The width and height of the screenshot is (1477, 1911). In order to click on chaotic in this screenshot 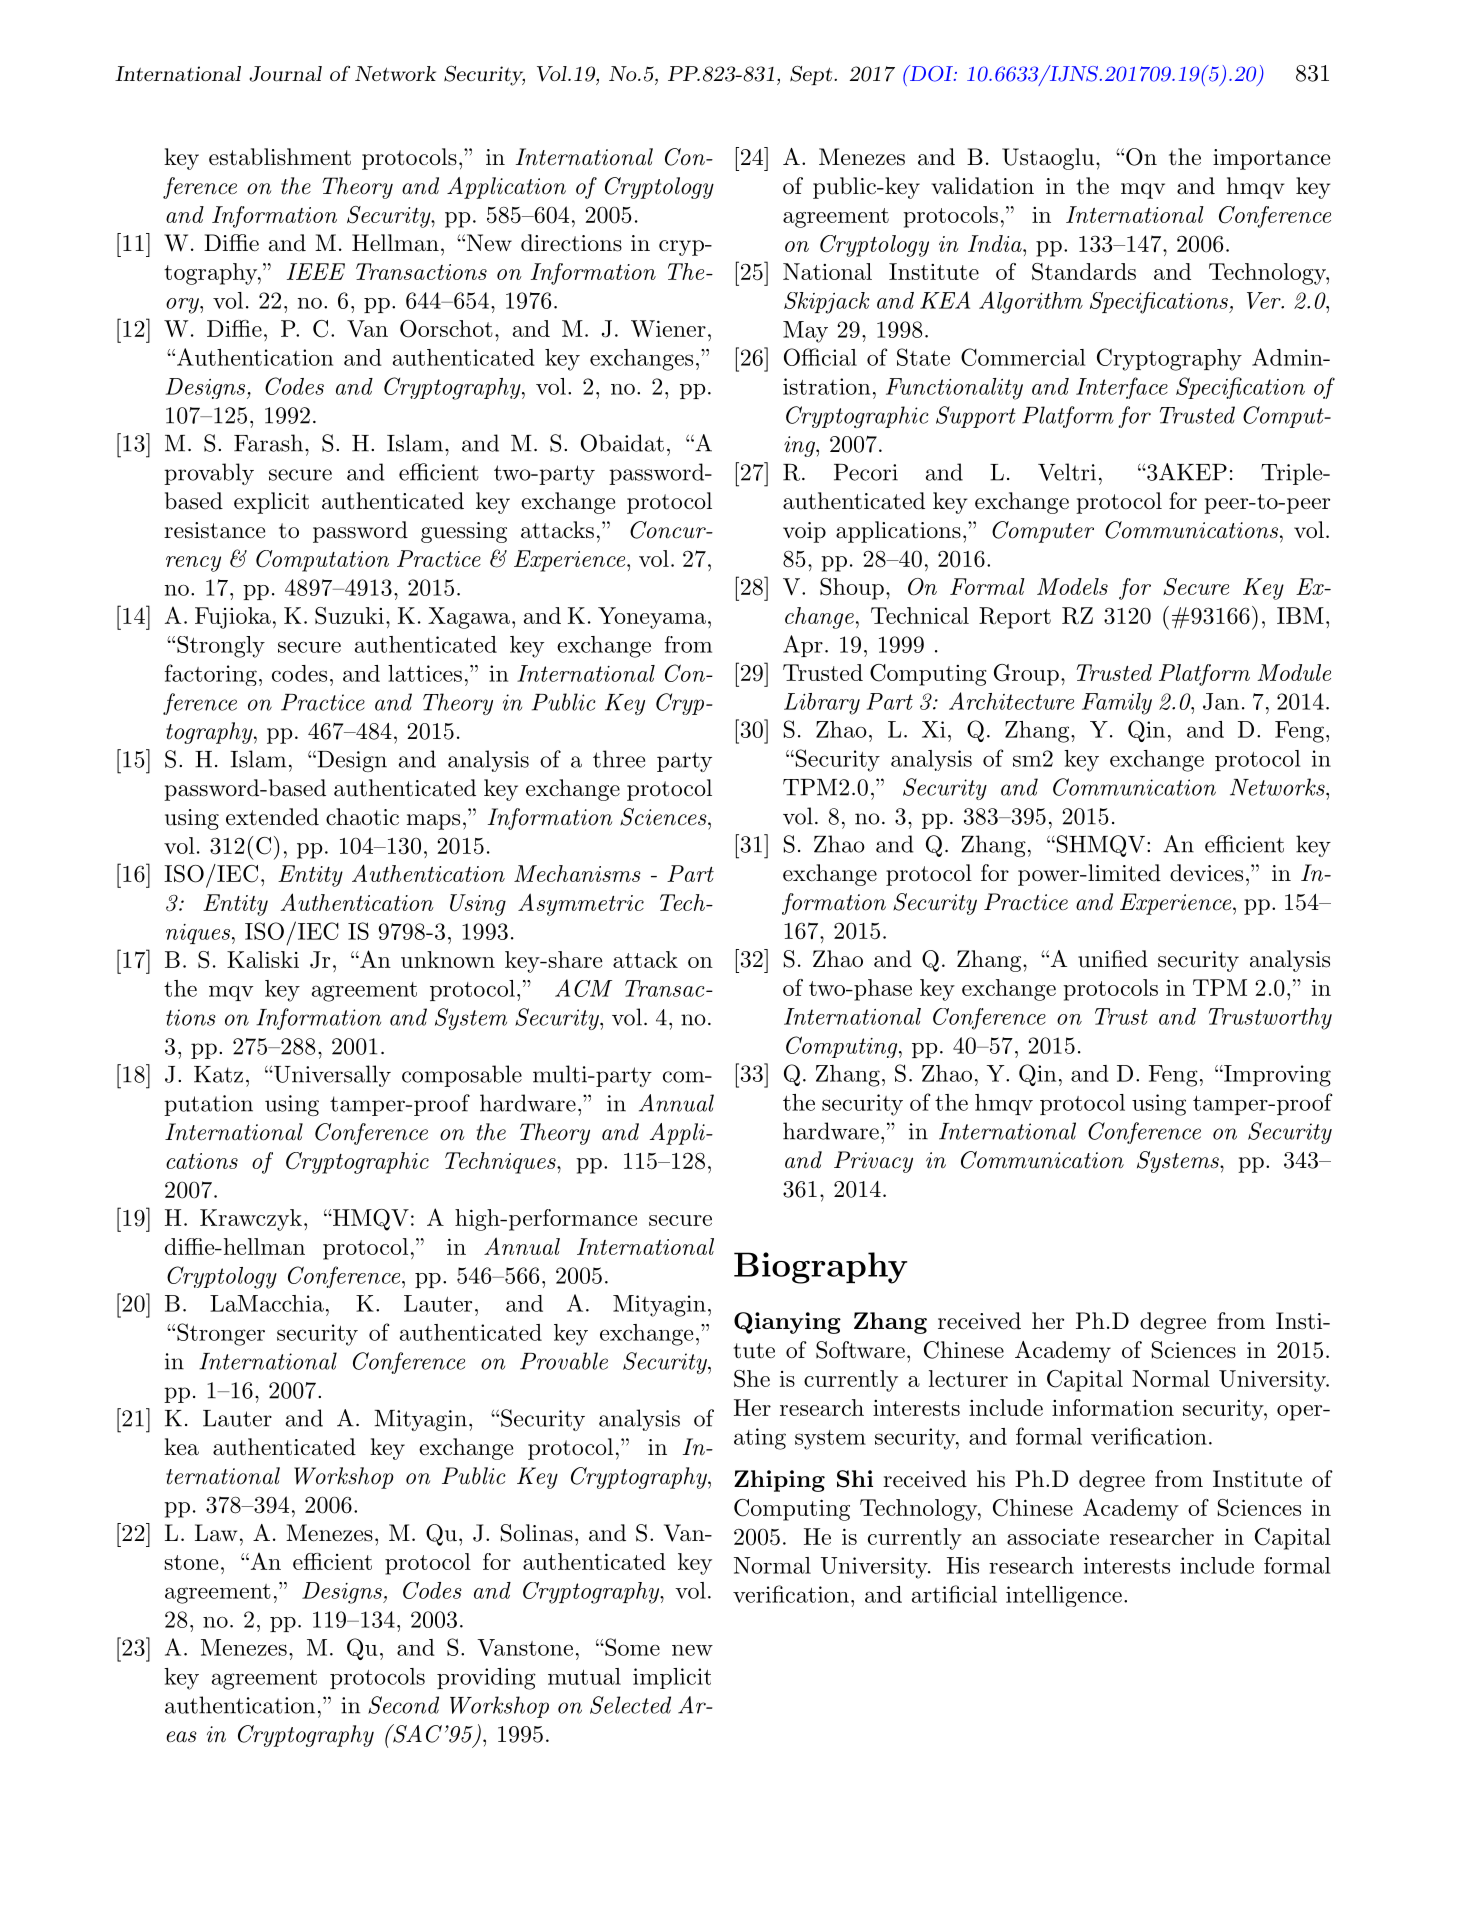, I will do `click(362, 817)`.
